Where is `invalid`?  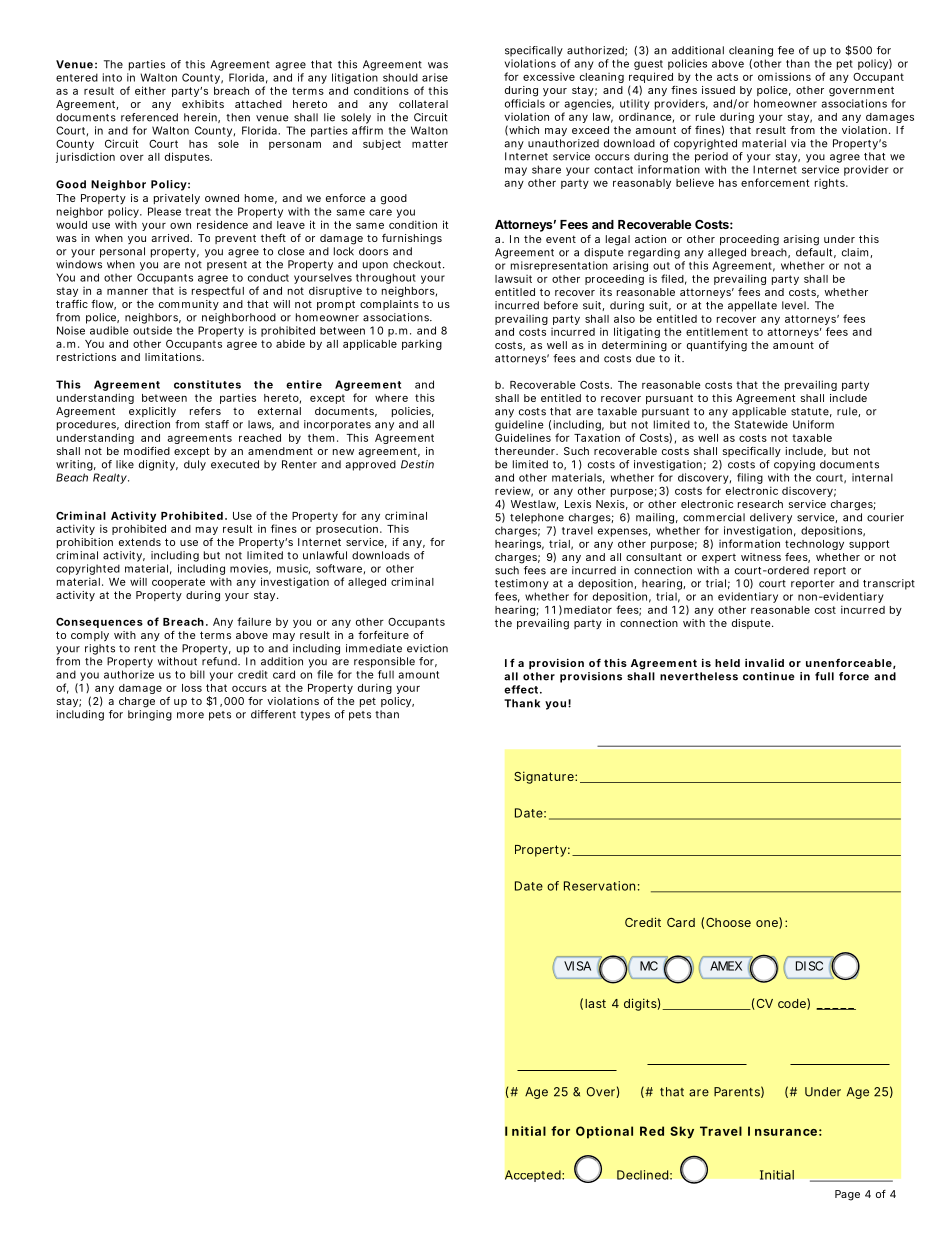 invalid is located at coordinates (764, 662).
